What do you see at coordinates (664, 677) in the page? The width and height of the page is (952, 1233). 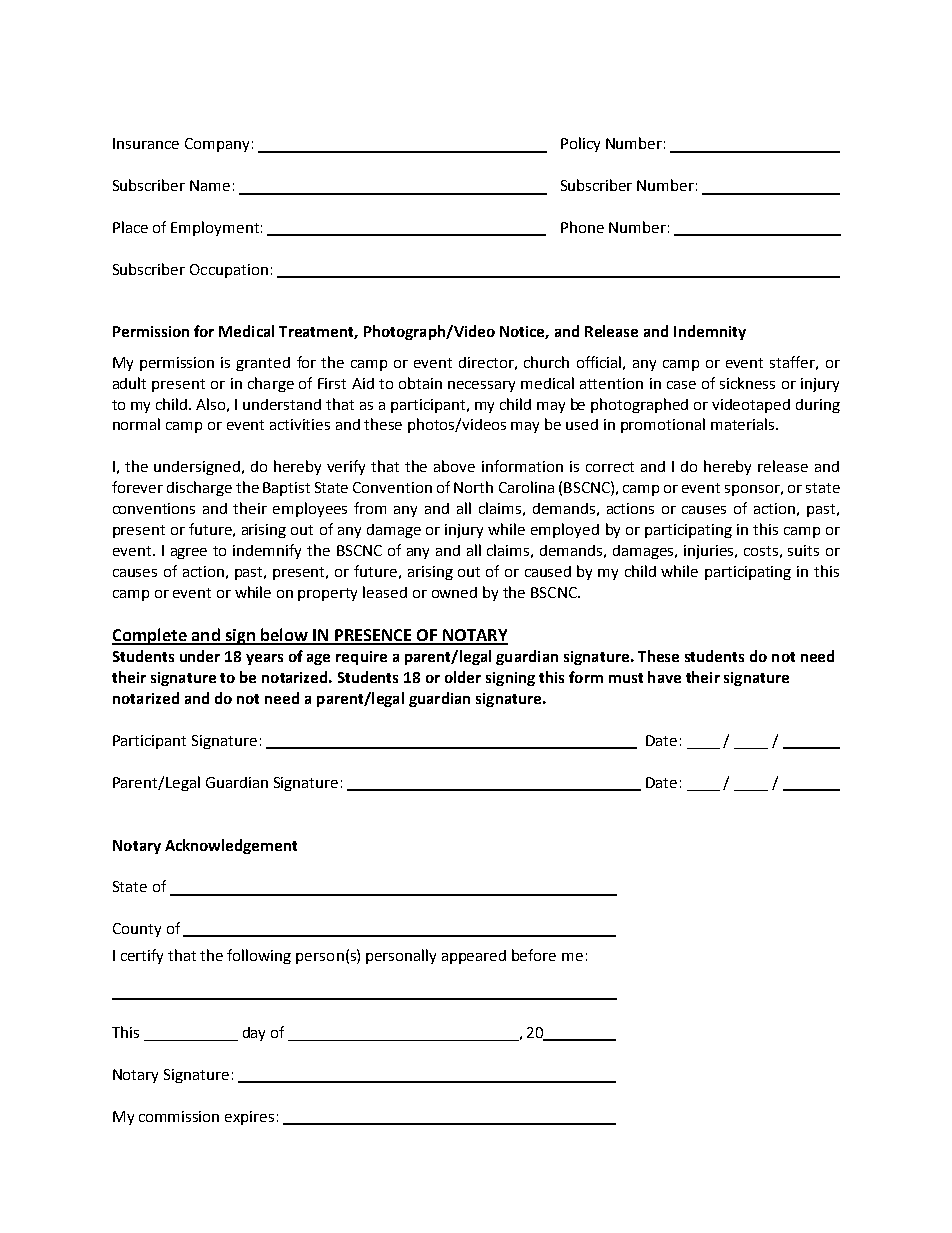 I see `have` at bounding box center [664, 677].
